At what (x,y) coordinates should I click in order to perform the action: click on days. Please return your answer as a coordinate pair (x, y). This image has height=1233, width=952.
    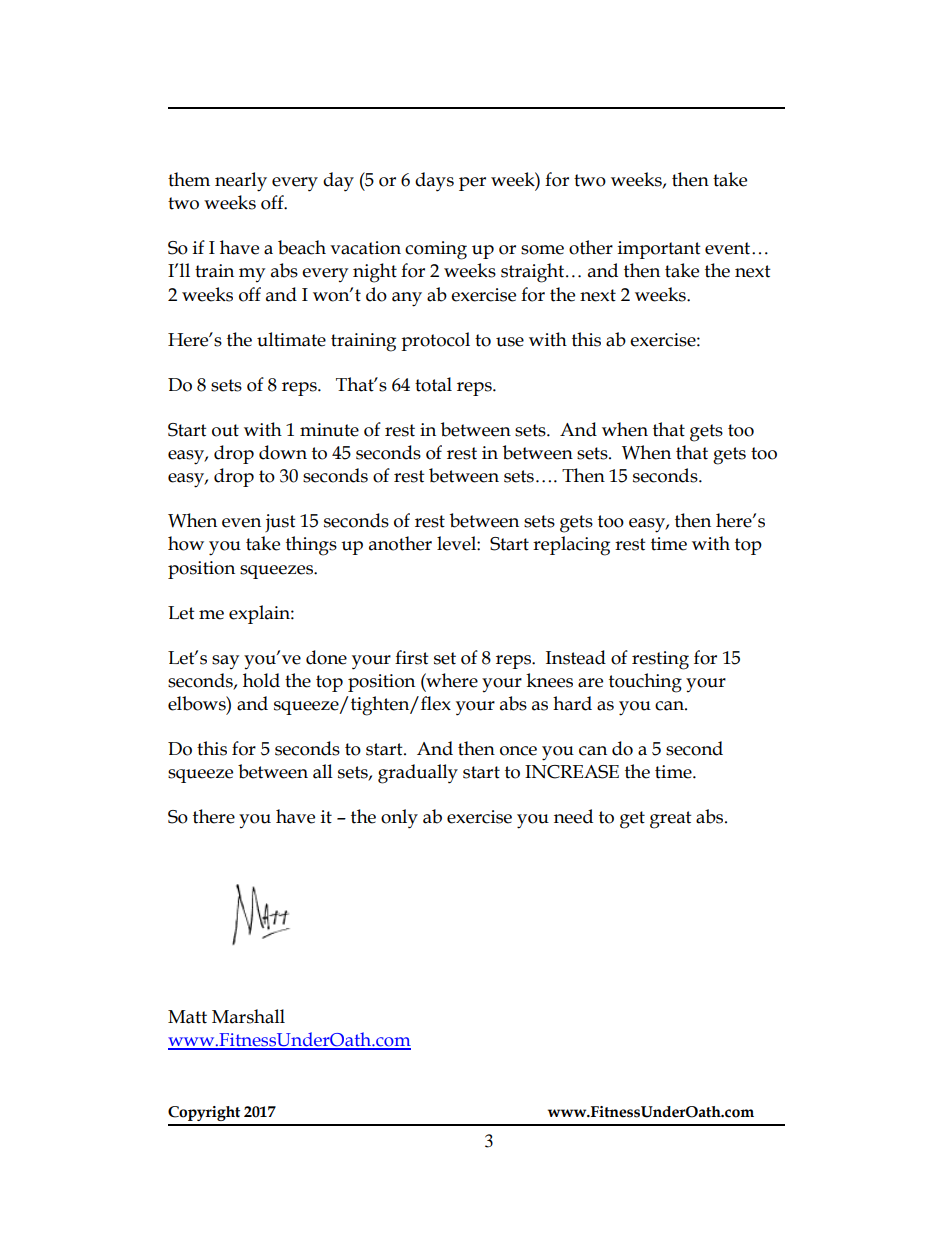
    Looking at the image, I should click on (434, 182).
